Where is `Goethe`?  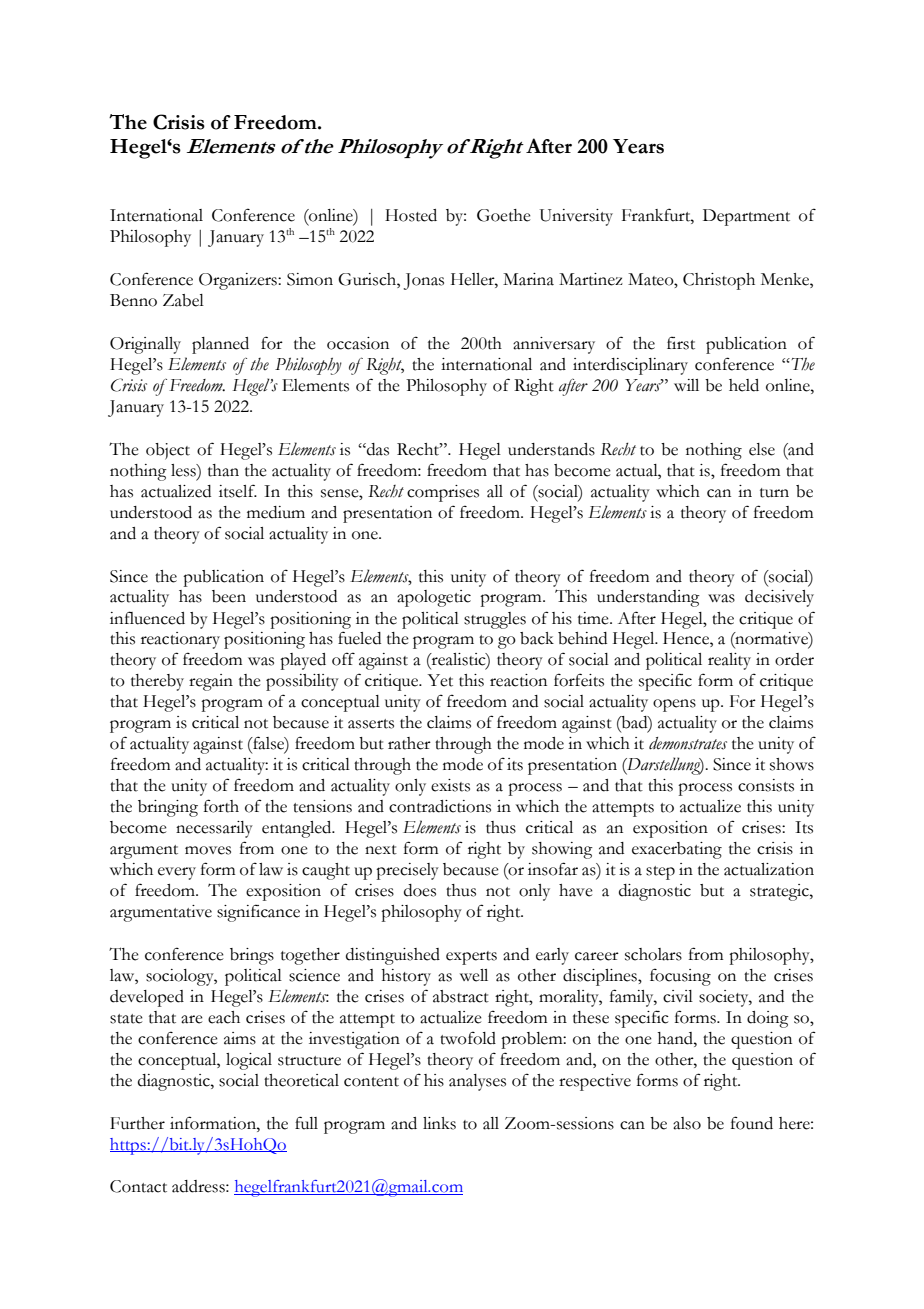
Goethe is located at coordinates (504, 215).
